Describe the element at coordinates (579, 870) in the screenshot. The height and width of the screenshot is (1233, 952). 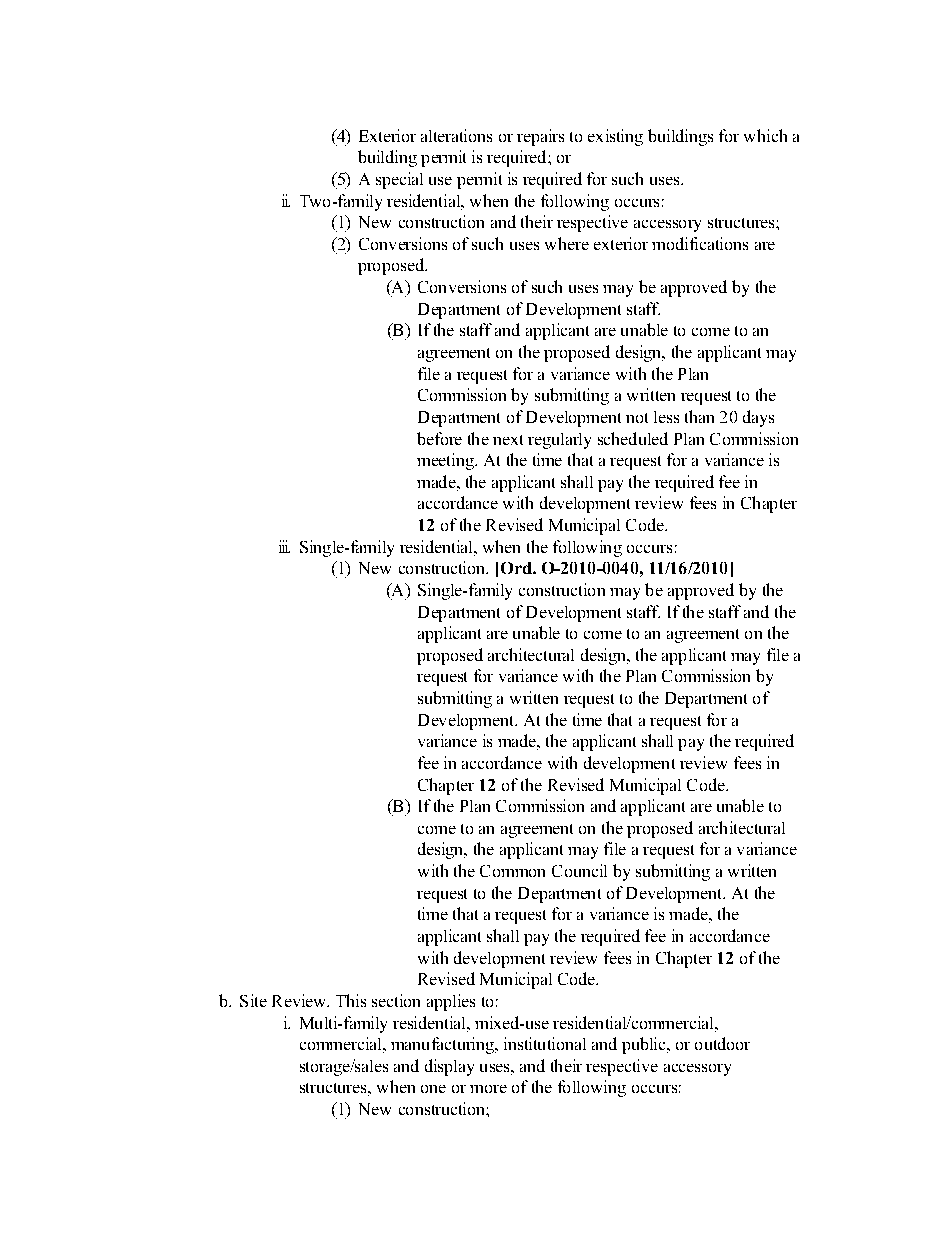
I see `Council` at that location.
